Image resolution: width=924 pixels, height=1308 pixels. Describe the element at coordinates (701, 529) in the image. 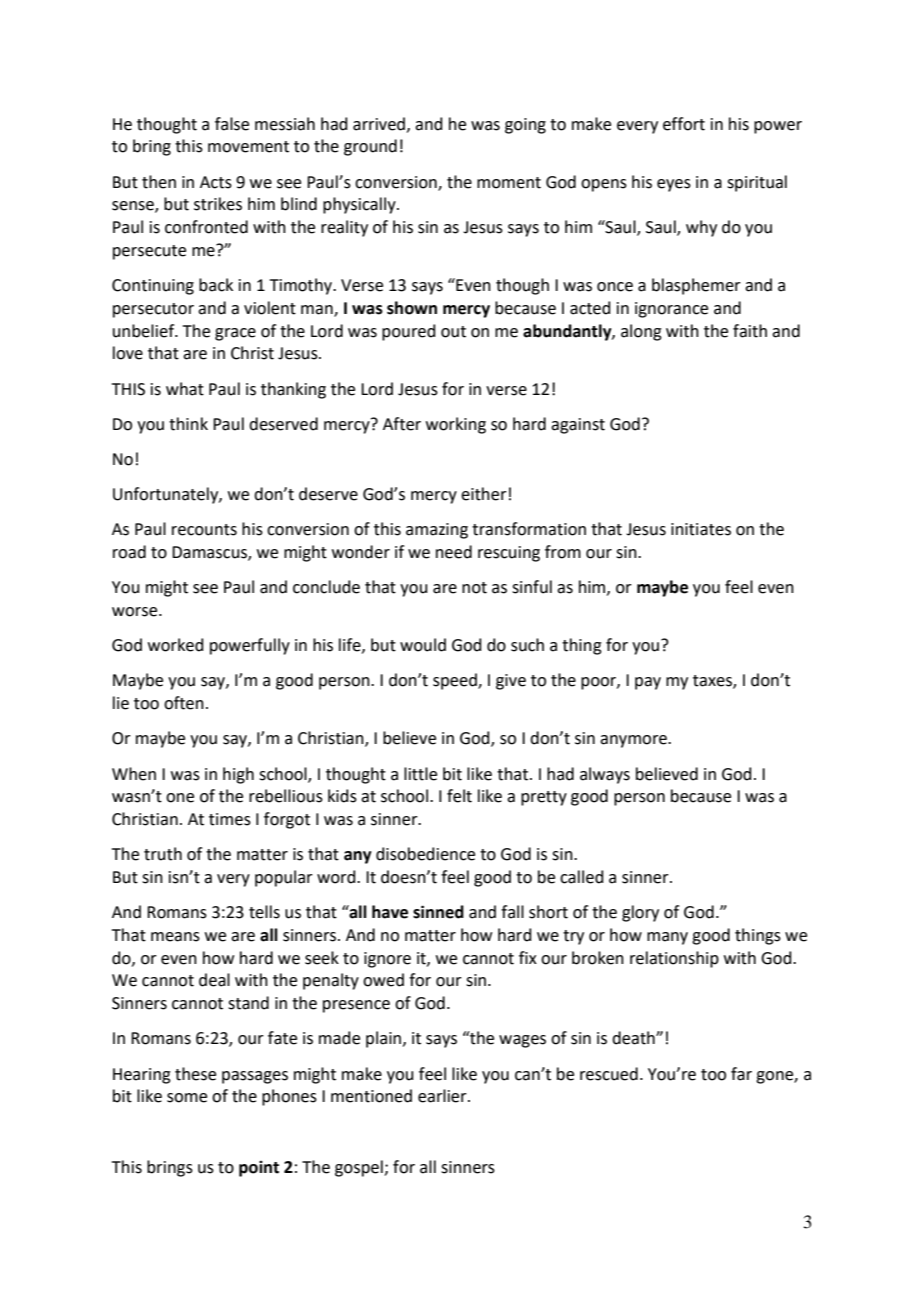

I see `initiates` at that location.
